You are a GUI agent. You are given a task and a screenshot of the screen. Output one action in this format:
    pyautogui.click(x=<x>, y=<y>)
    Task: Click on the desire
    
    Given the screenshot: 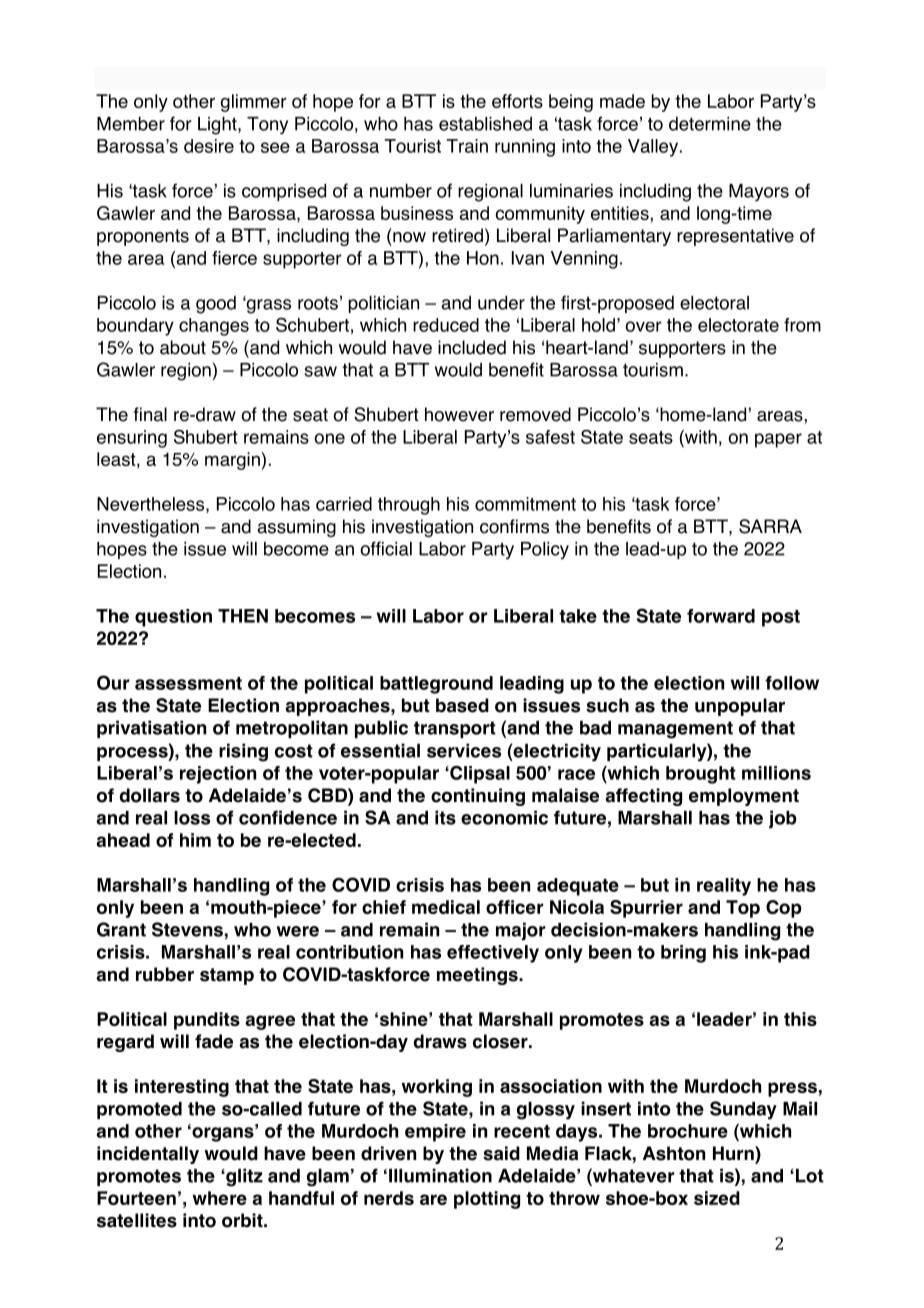 What is the action you would take?
    pyautogui.click(x=209, y=146)
